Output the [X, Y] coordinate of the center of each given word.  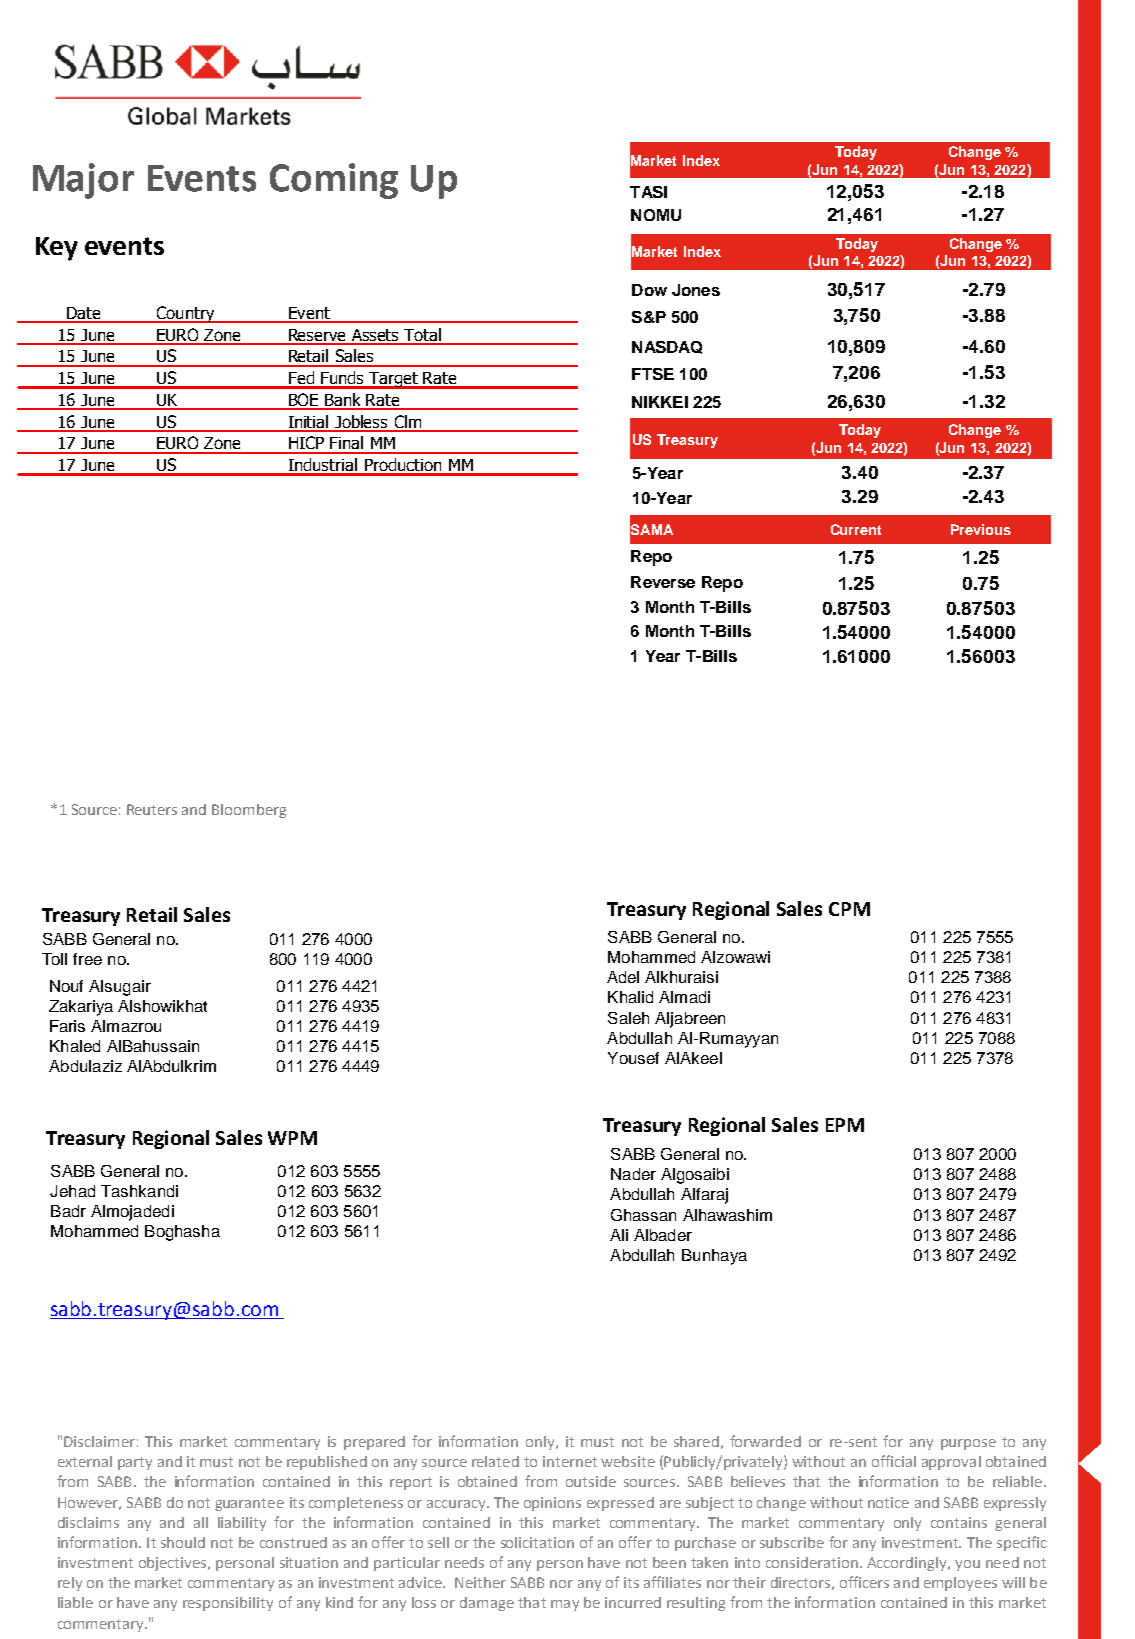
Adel [623, 977]
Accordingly [908, 1564]
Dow [649, 290]
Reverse [663, 582]
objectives [174, 1564]
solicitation [537, 1542]
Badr [68, 1211]
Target [394, 380]
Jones [696, 290]
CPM [849, 909]
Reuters [152, 809]
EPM [845, 1125]
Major [83, 181]
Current [856, 529]
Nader [633, 1174]
